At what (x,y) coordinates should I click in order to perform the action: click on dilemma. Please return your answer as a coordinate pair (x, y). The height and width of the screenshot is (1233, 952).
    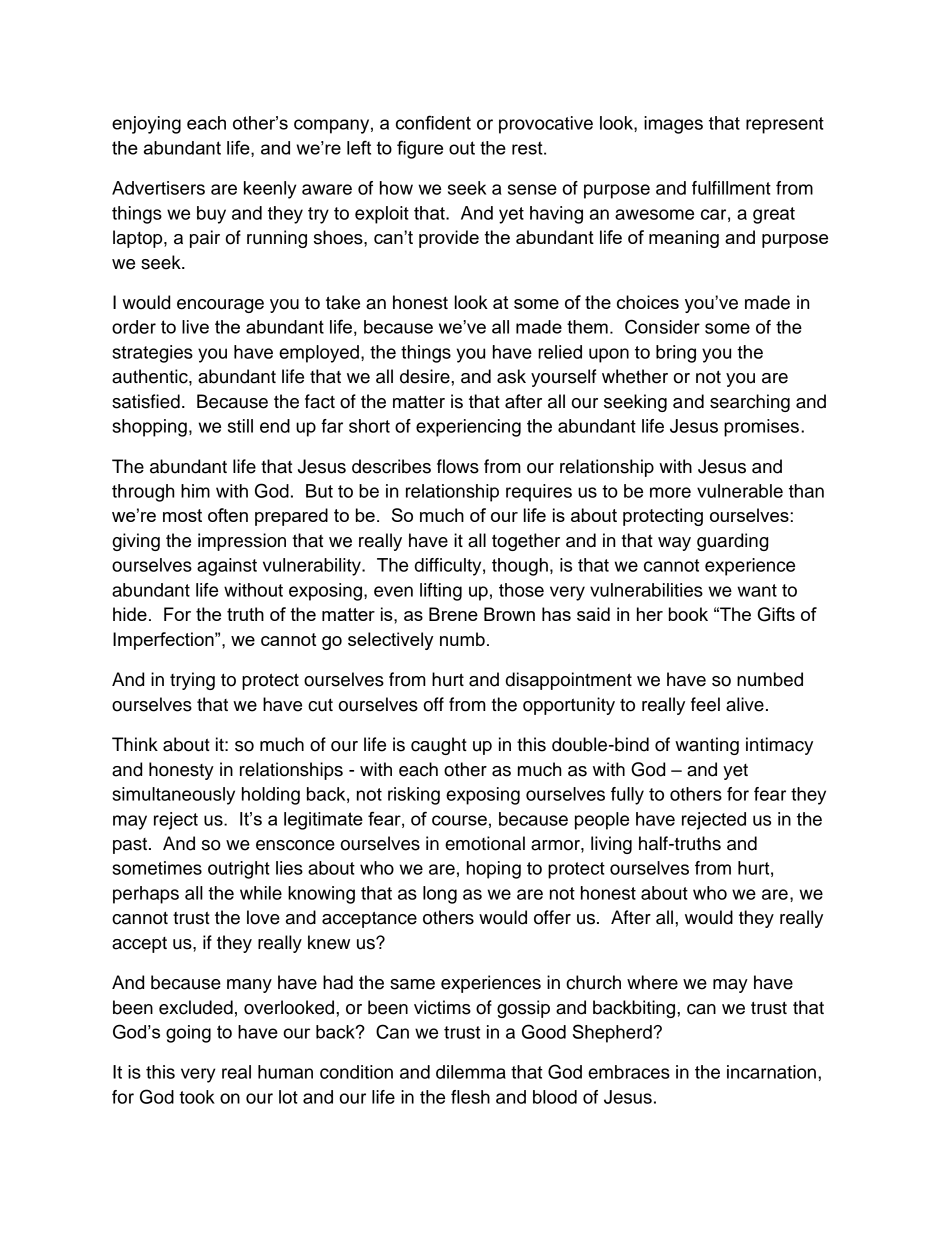
    Looking at the image, I should click on (471, 1072).
